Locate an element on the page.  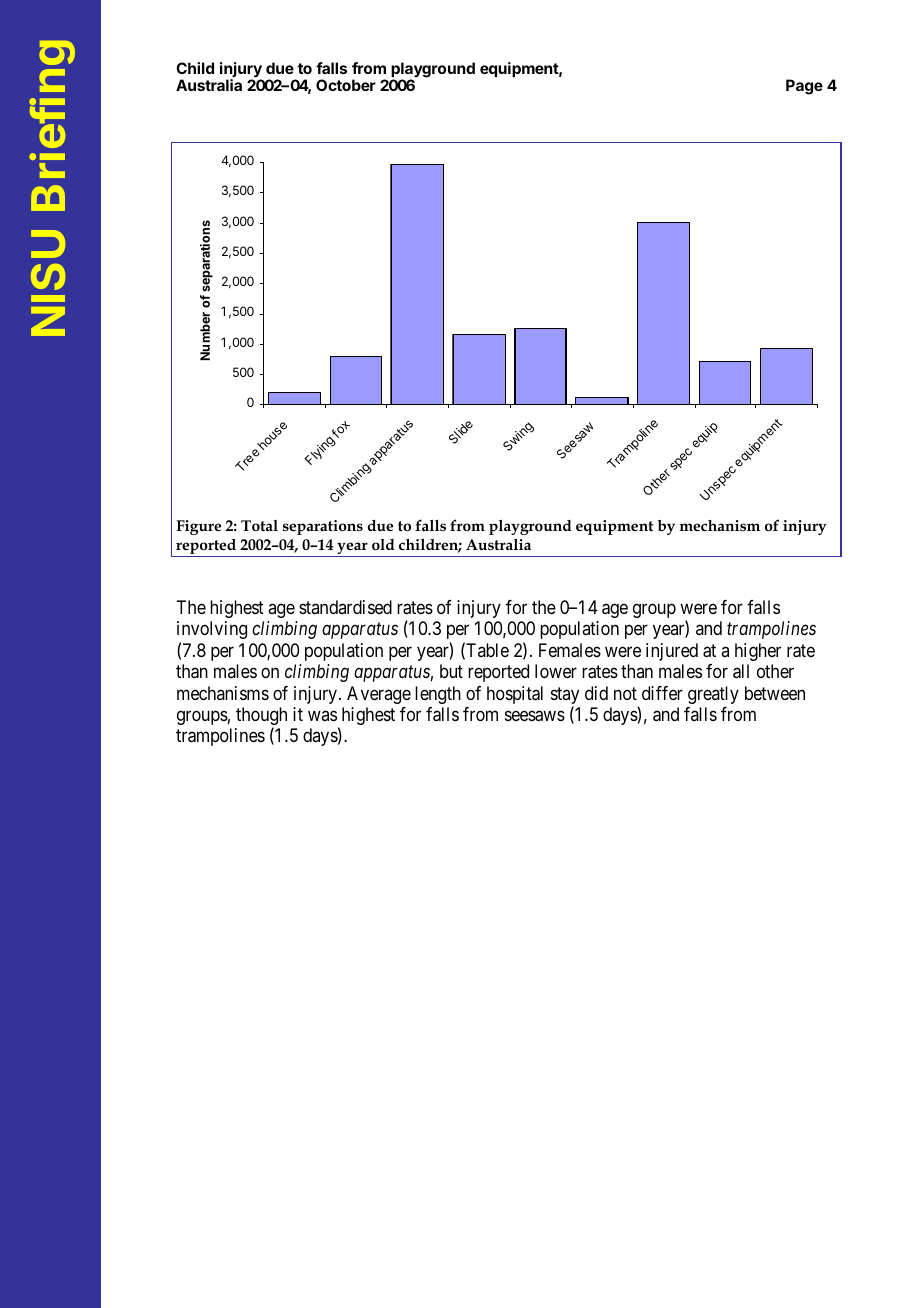
Total is located at coordinates (259, 526).
